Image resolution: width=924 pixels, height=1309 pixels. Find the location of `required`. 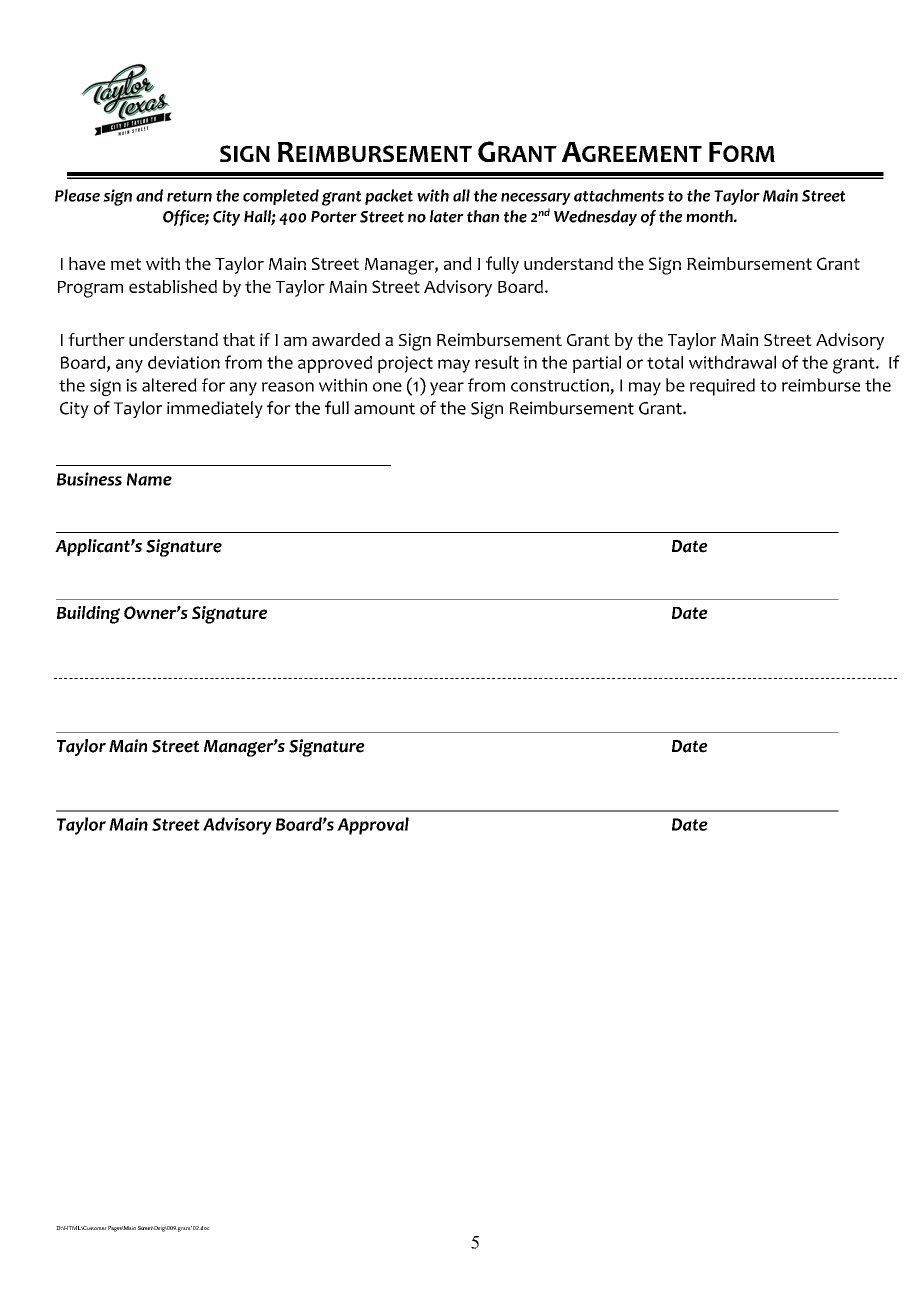

required is located at coordinates (722, 387).
